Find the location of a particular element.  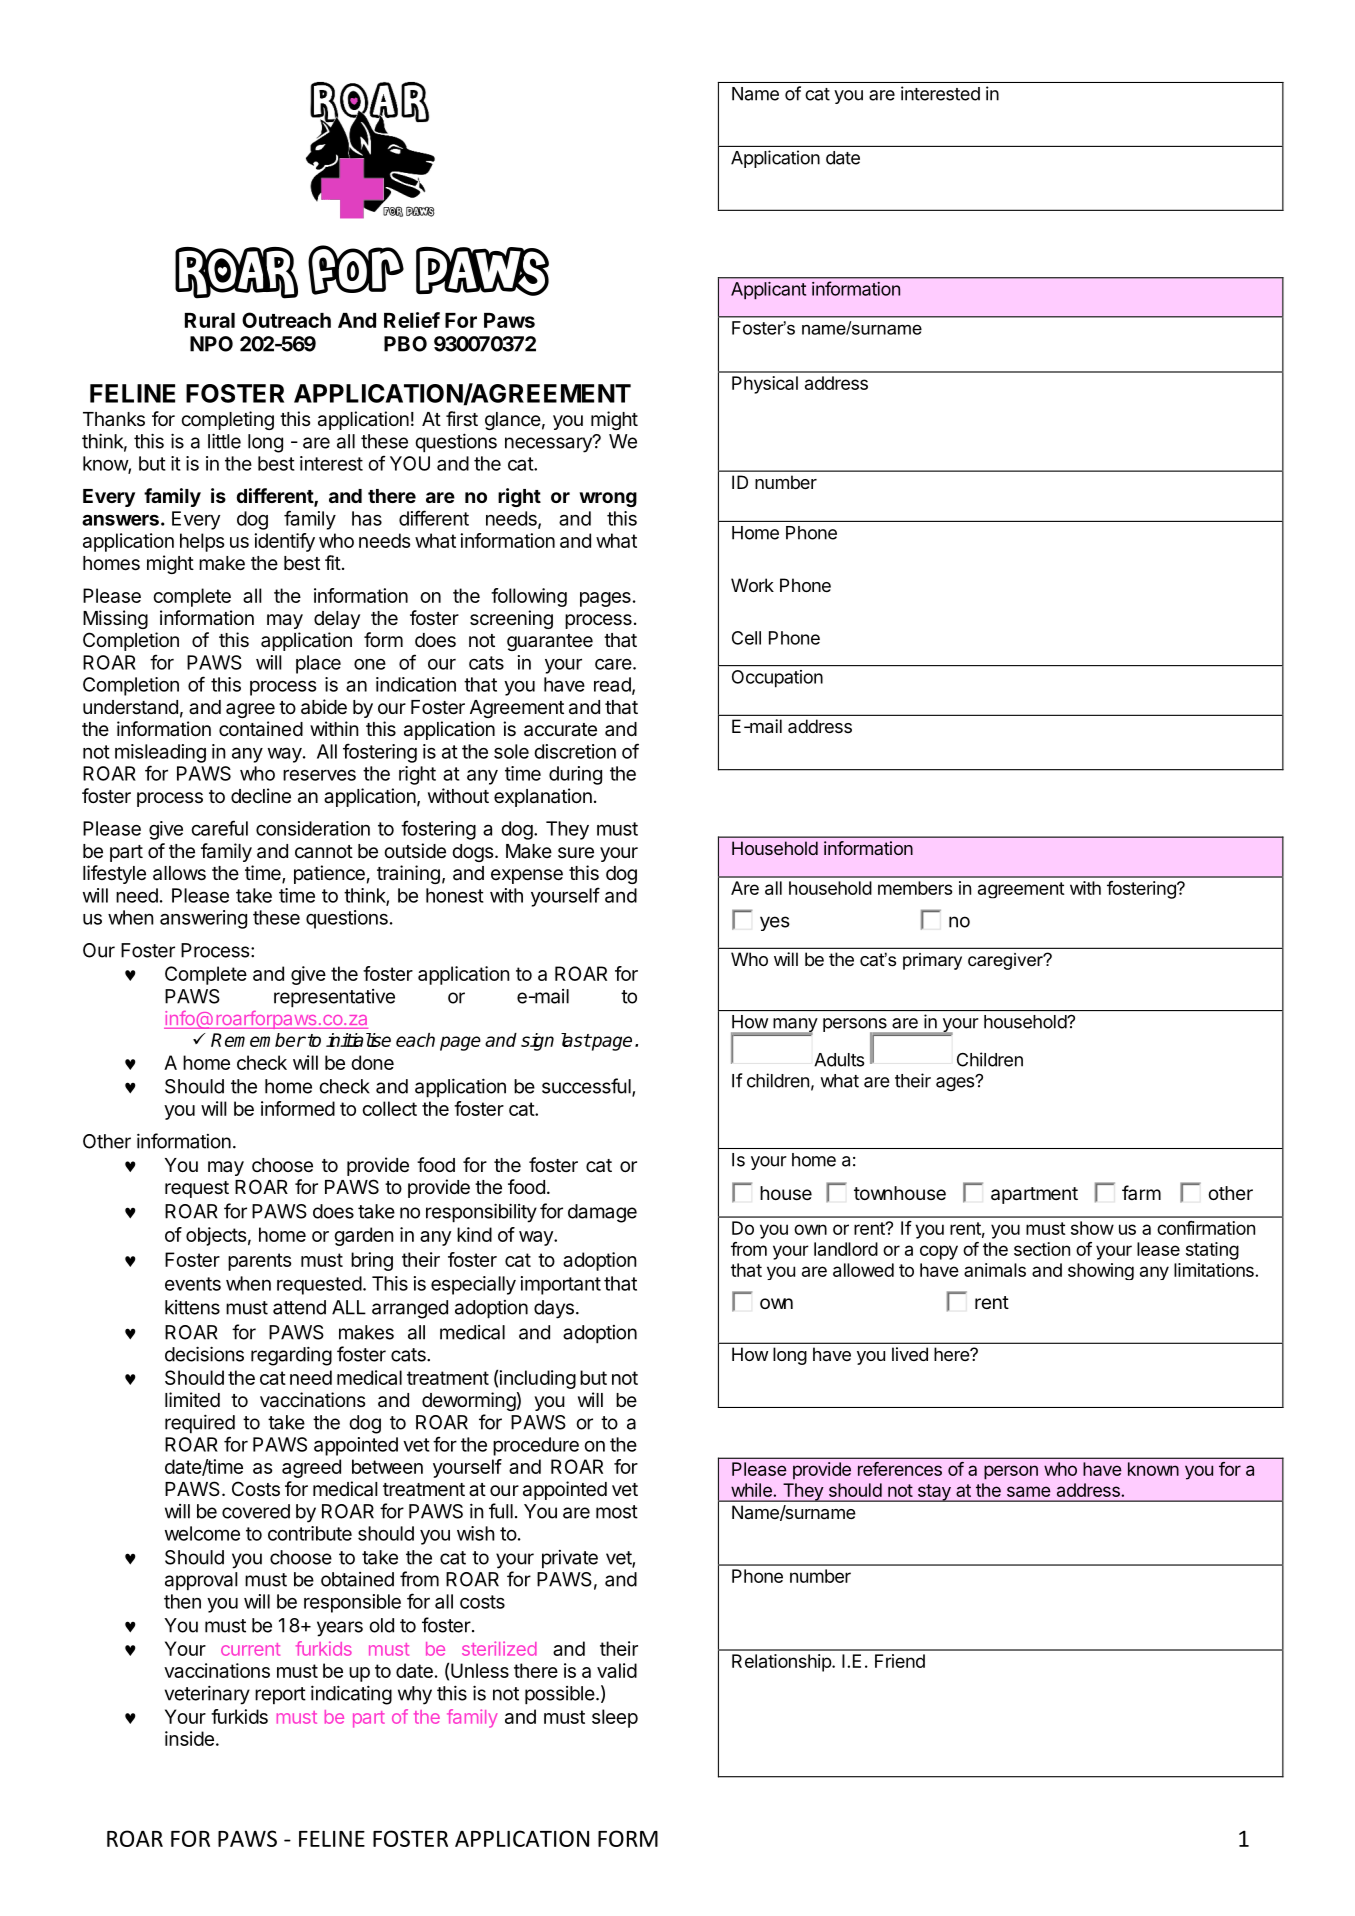

valid is located at coordinates (617, 1670).
